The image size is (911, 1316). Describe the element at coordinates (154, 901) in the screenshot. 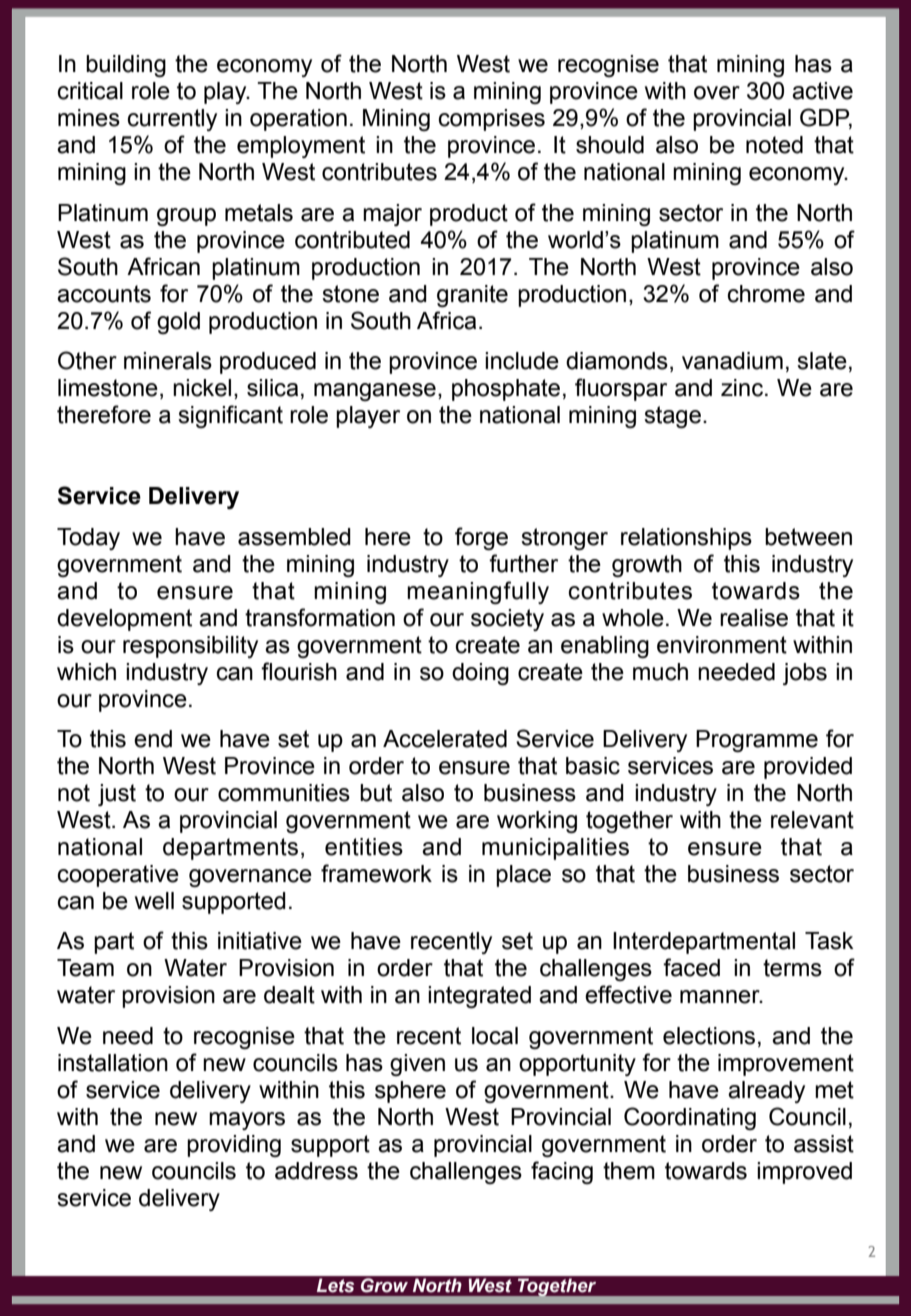

I see `well` at that location.
